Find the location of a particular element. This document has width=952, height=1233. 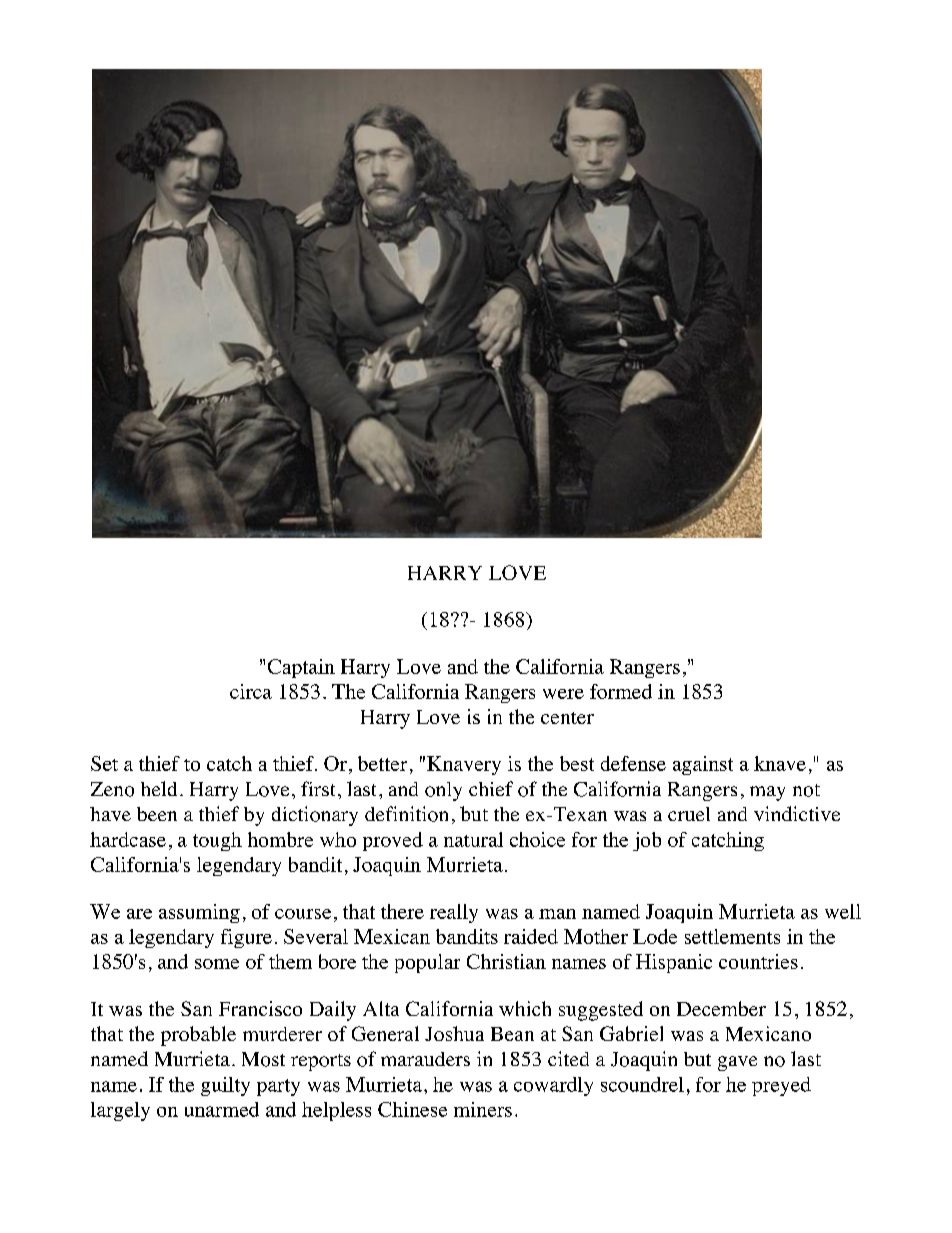

preyed is located at coordinates (781, 1086).
